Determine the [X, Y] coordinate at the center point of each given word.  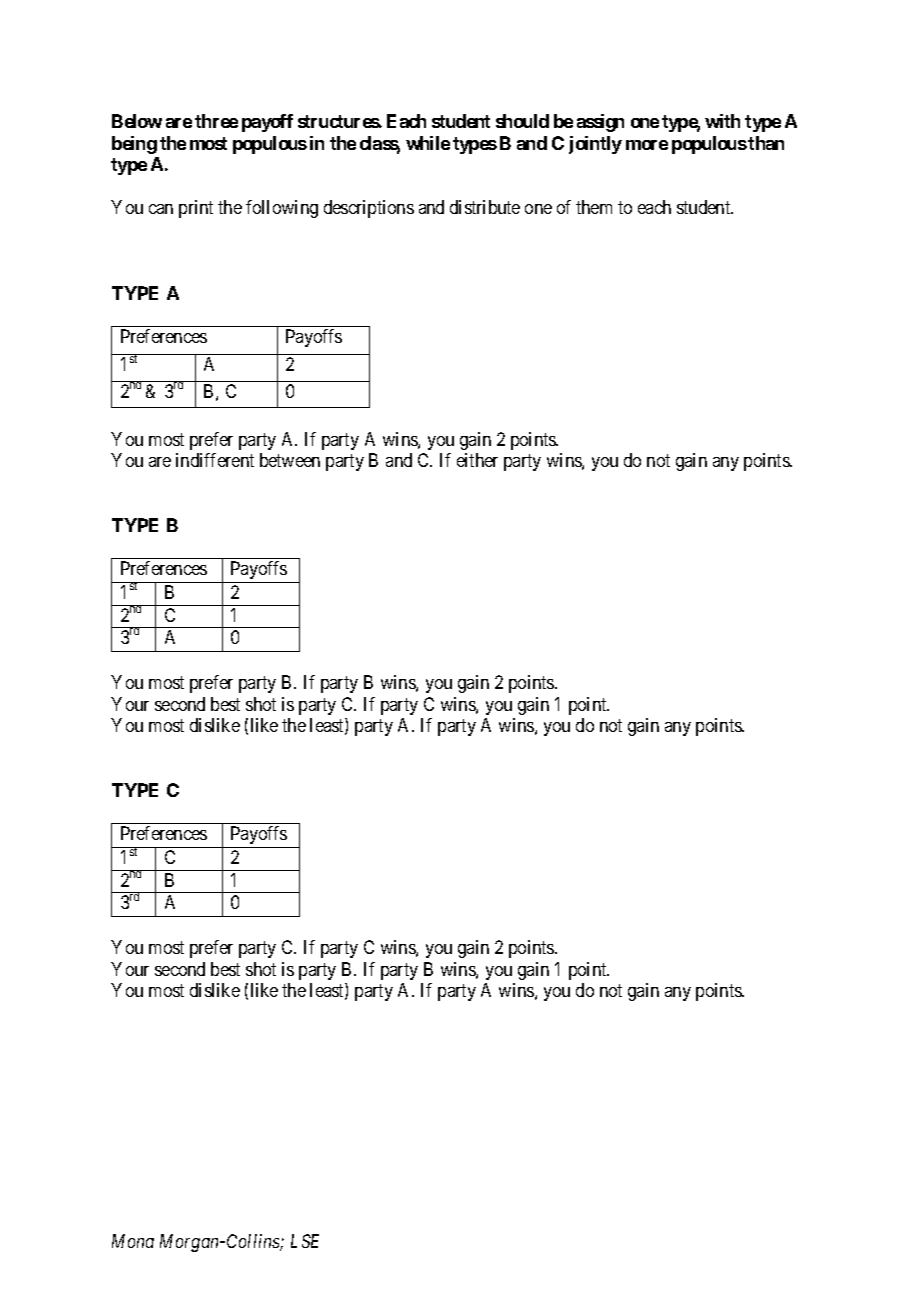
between [290, 460]
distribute [485, 207]
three [216, 121]
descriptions [369, 209]
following [282, 209]
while [428, 143]
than [766, 143]
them [594, 207]
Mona [133, 1241]
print [196, 209]
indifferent [215, 460]
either [477, 460]
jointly [595, 145]
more [647, 145]
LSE [305, 1241]
